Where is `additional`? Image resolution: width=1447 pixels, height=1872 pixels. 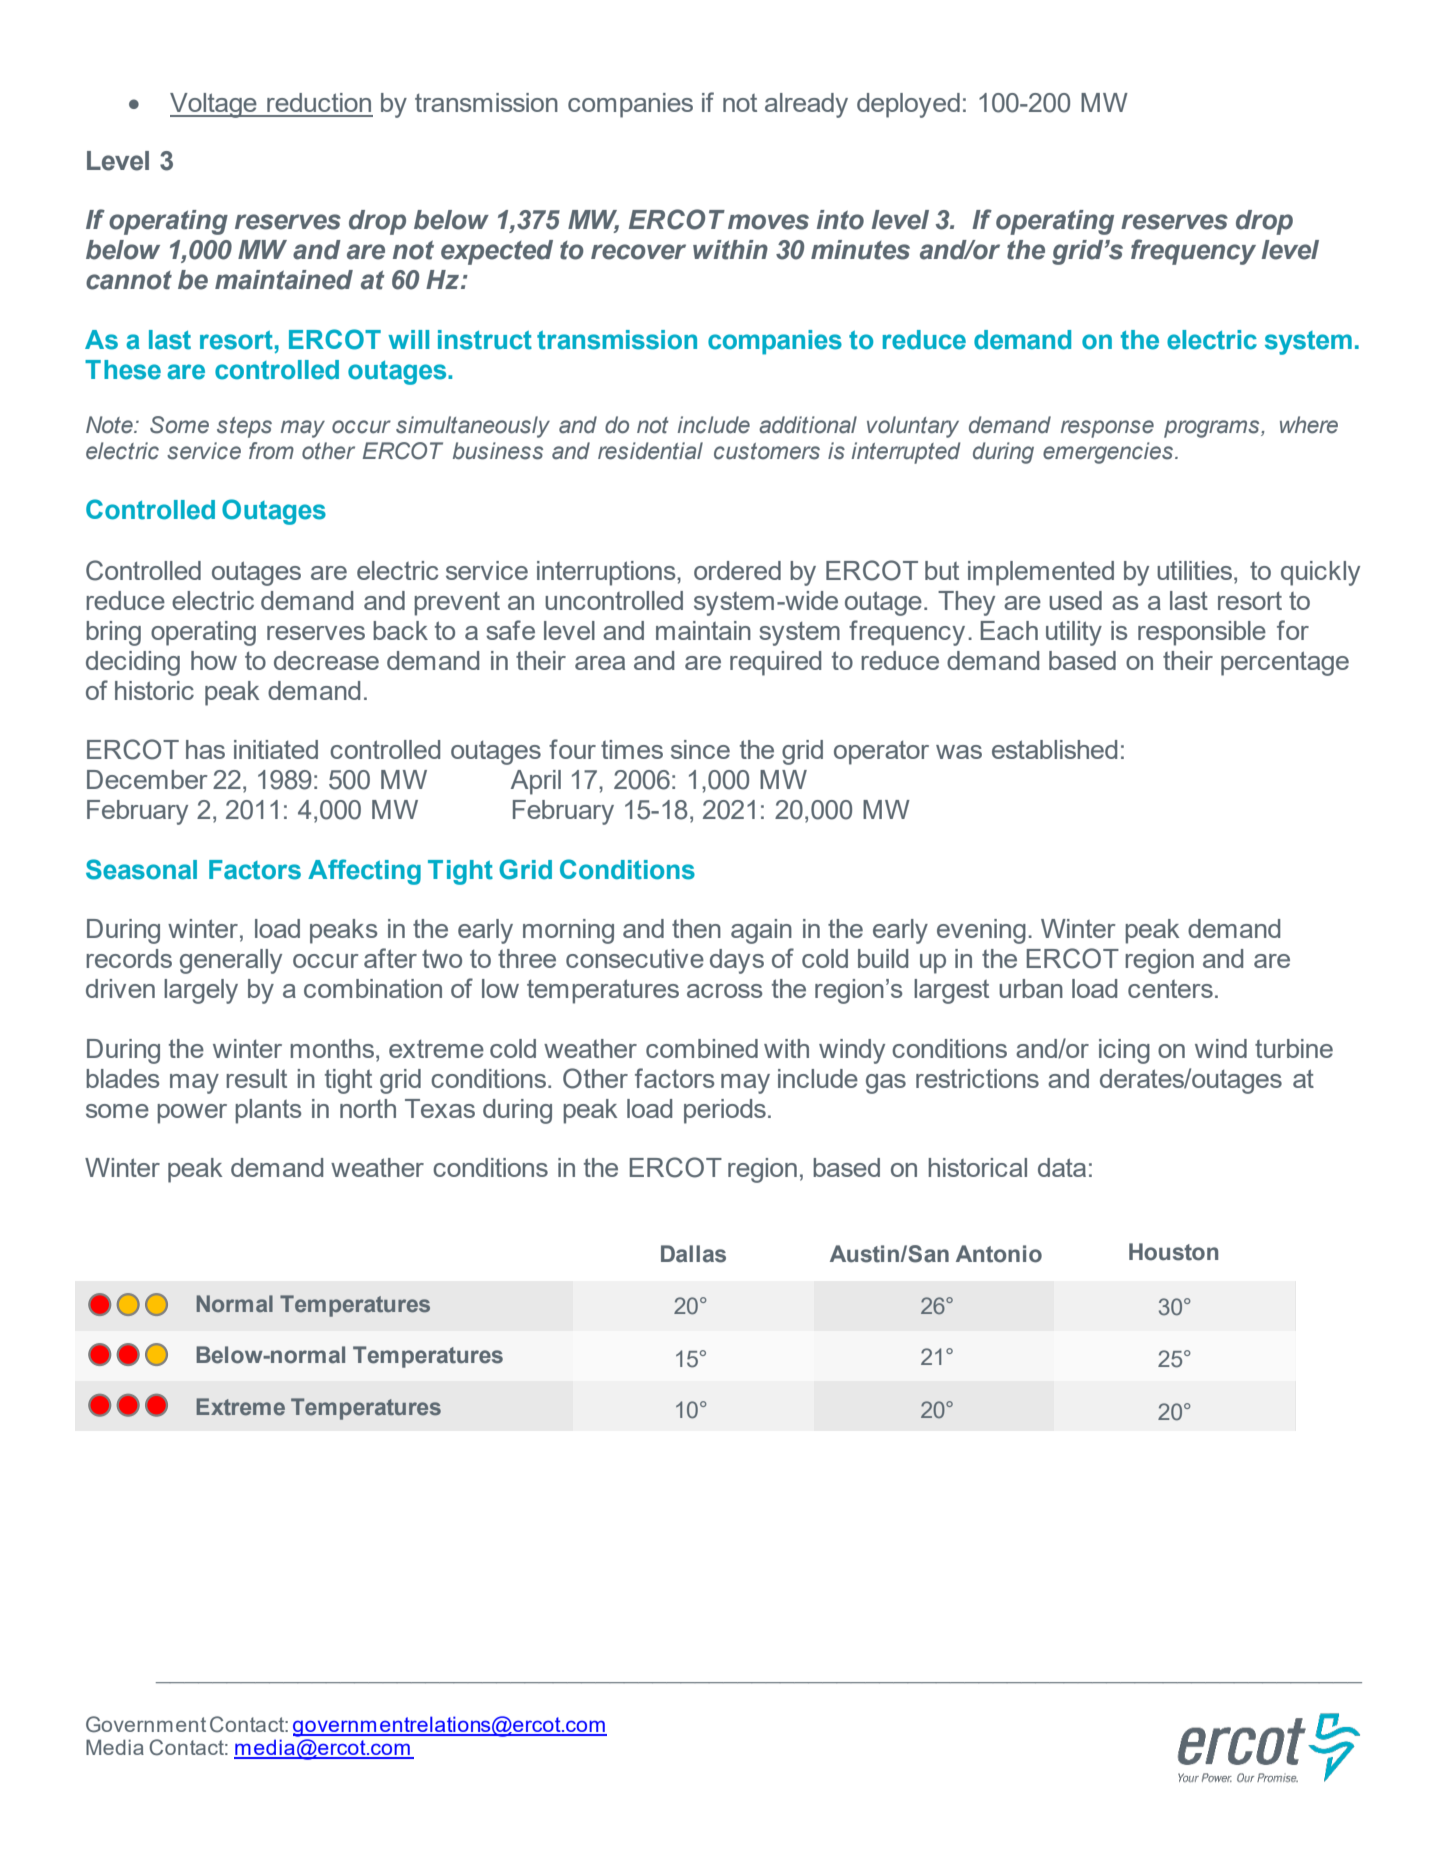 additional is located at coordinates (808, 425).
